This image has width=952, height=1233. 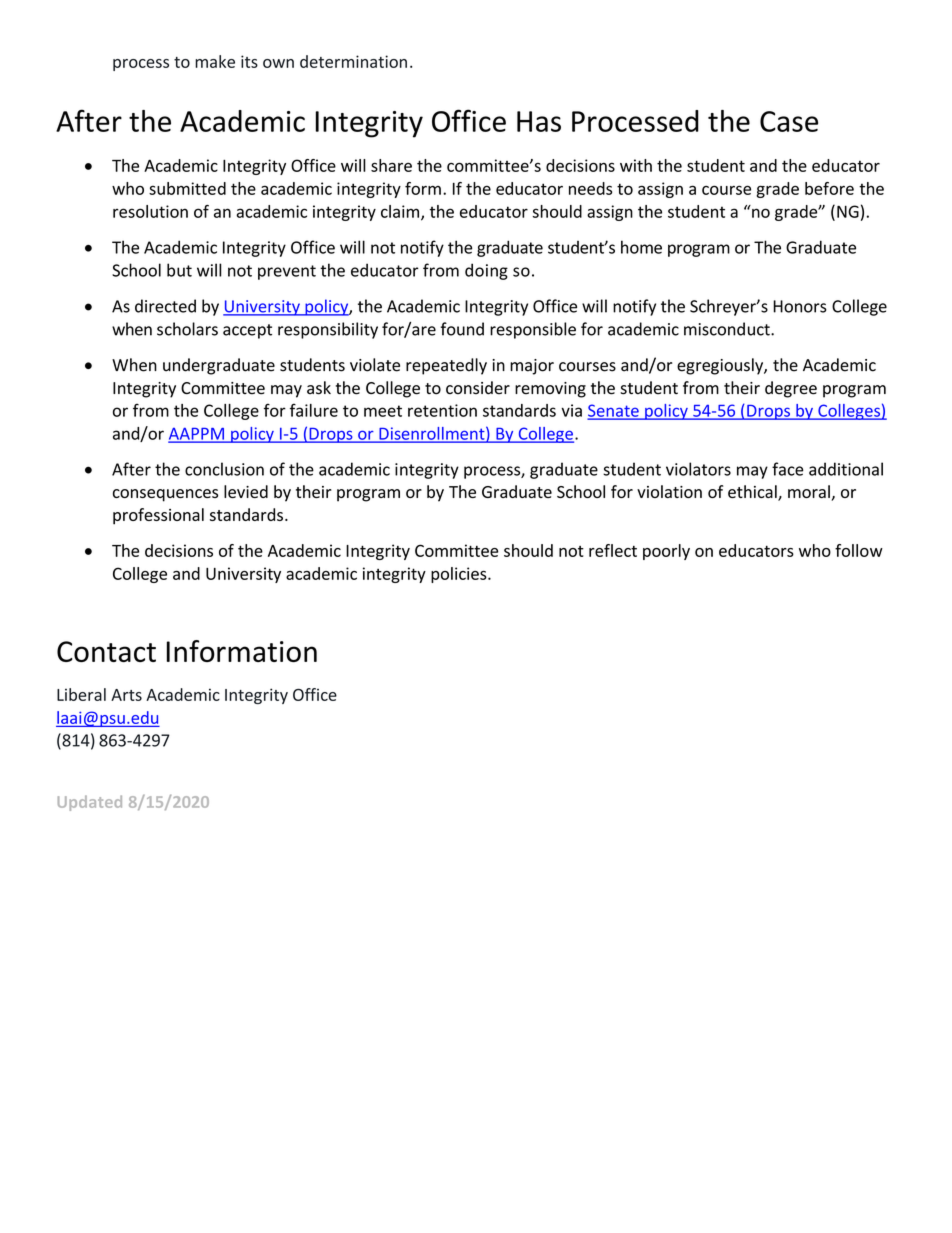 I want to click on Contact, so click(x=106, y=651).
